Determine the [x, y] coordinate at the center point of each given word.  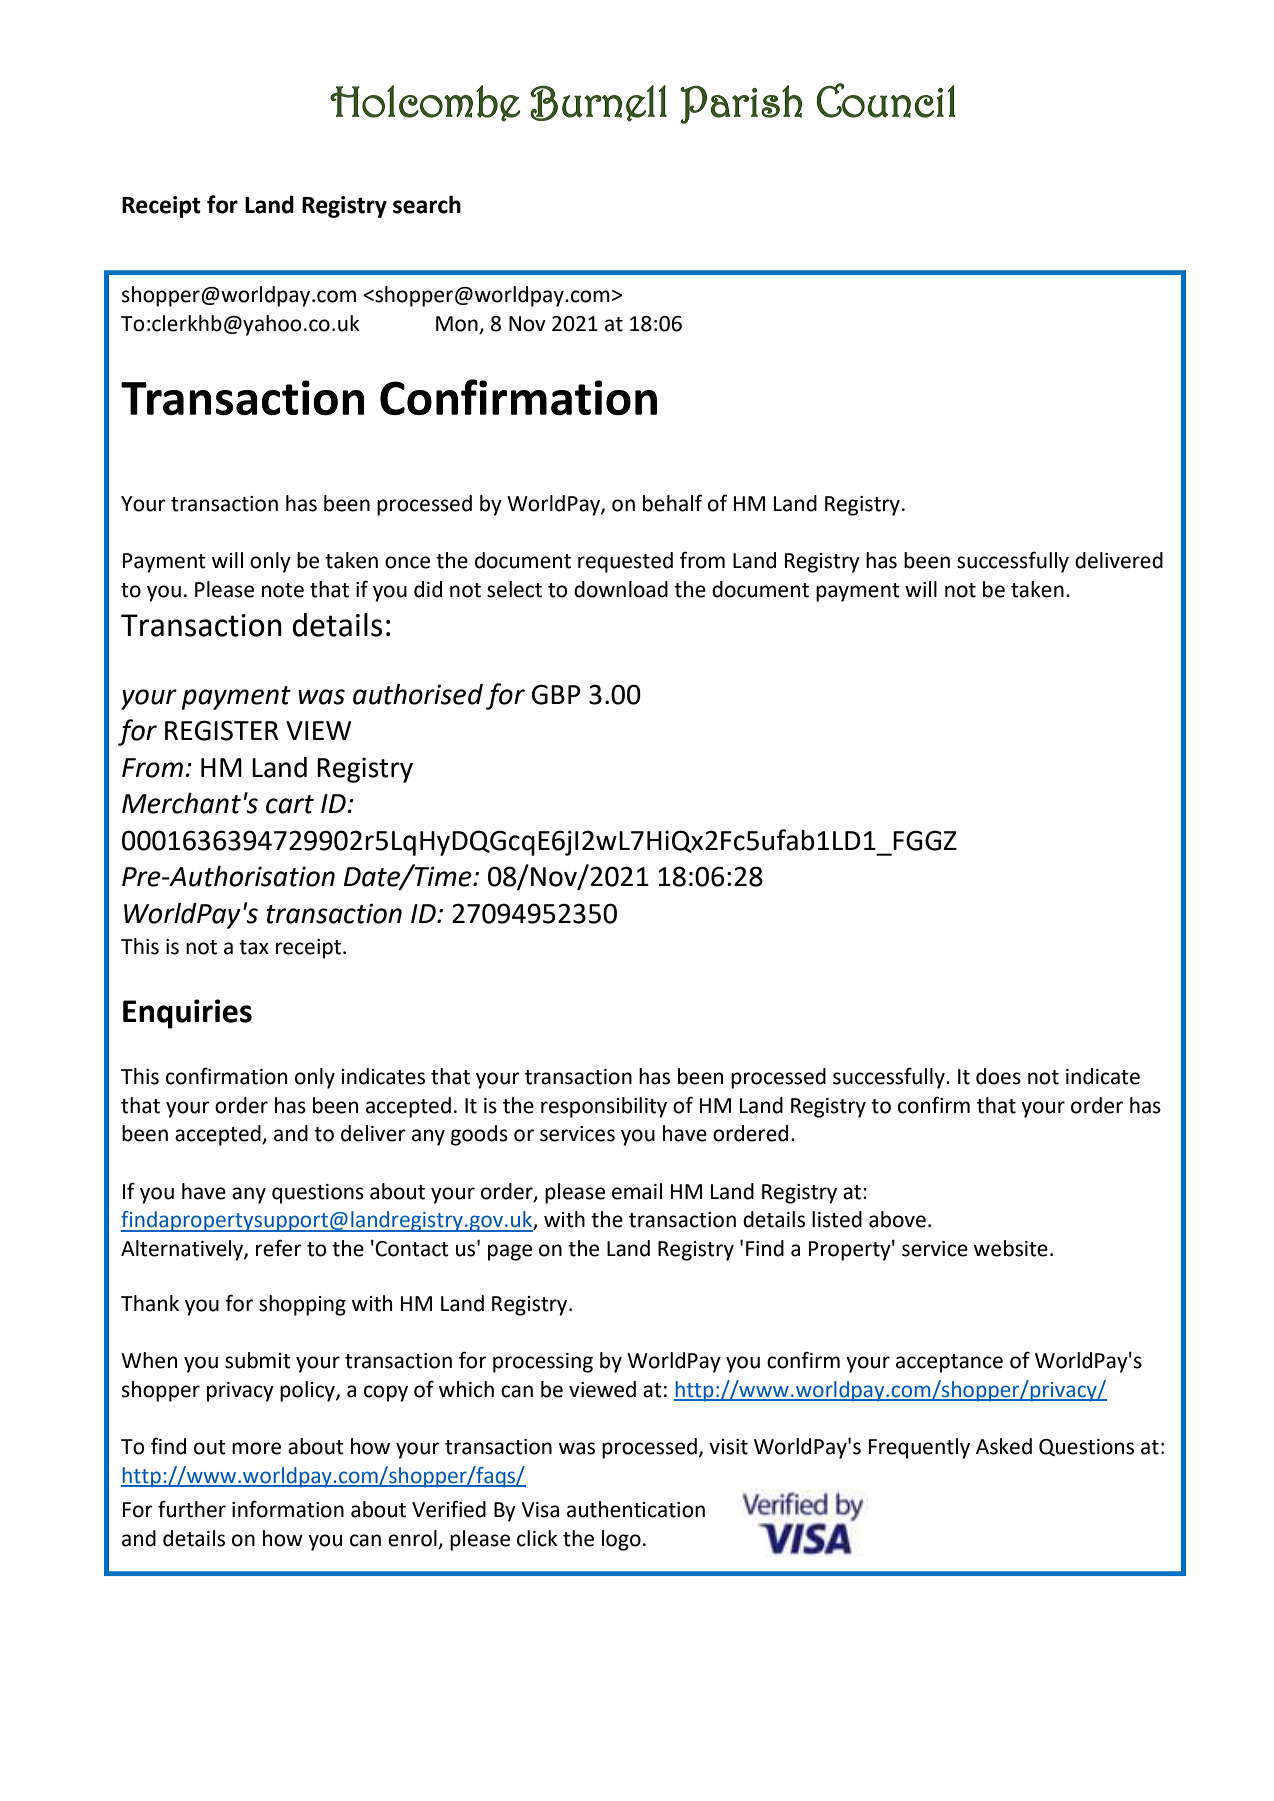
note [283, 590]
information [288, 1509]
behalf [672, 503]
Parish [741, 104]
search [427, 204]
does [998, 1076]
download [621, 589]
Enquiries [187, 1014]
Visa [540, 1510]
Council [886, 100]
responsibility [604, 1107]
